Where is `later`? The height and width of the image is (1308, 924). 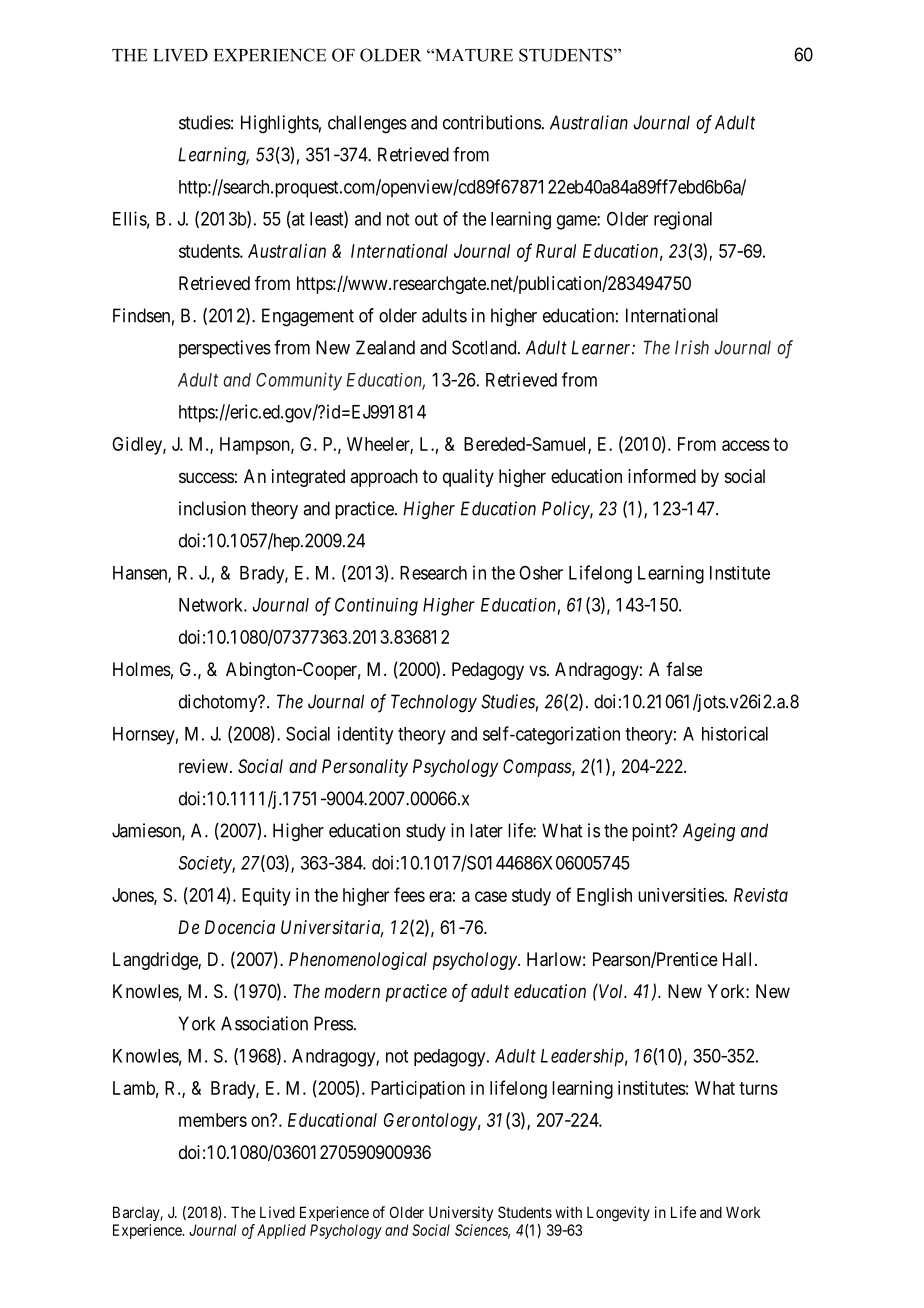 later is located at coordinates (486, 830).
